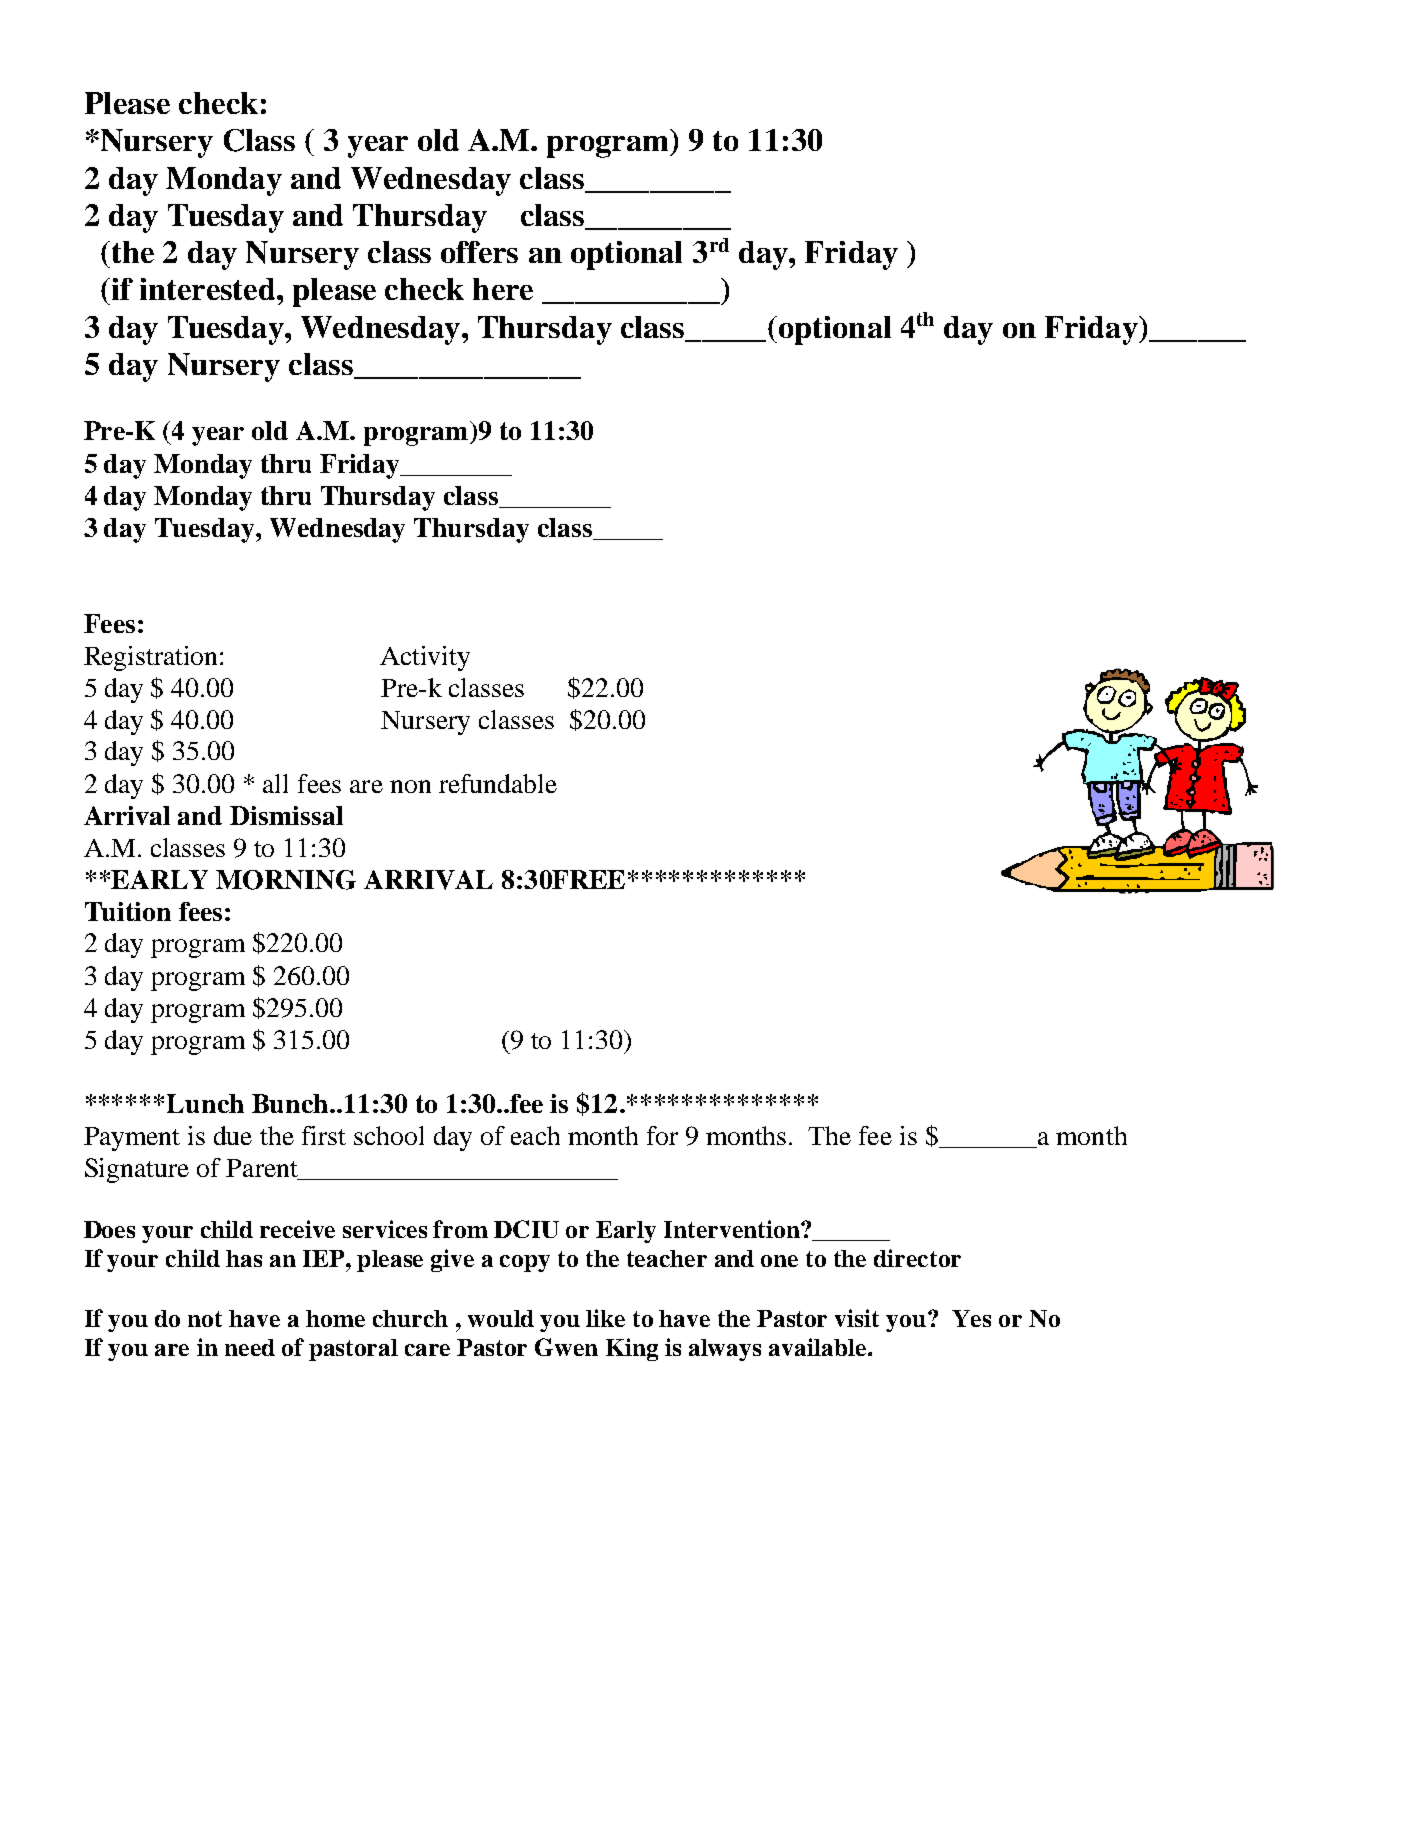 The width and height of the image is (1420, 1837). Describe the element at coordinates (501, 1318) in the image. I see `would` at that location.
